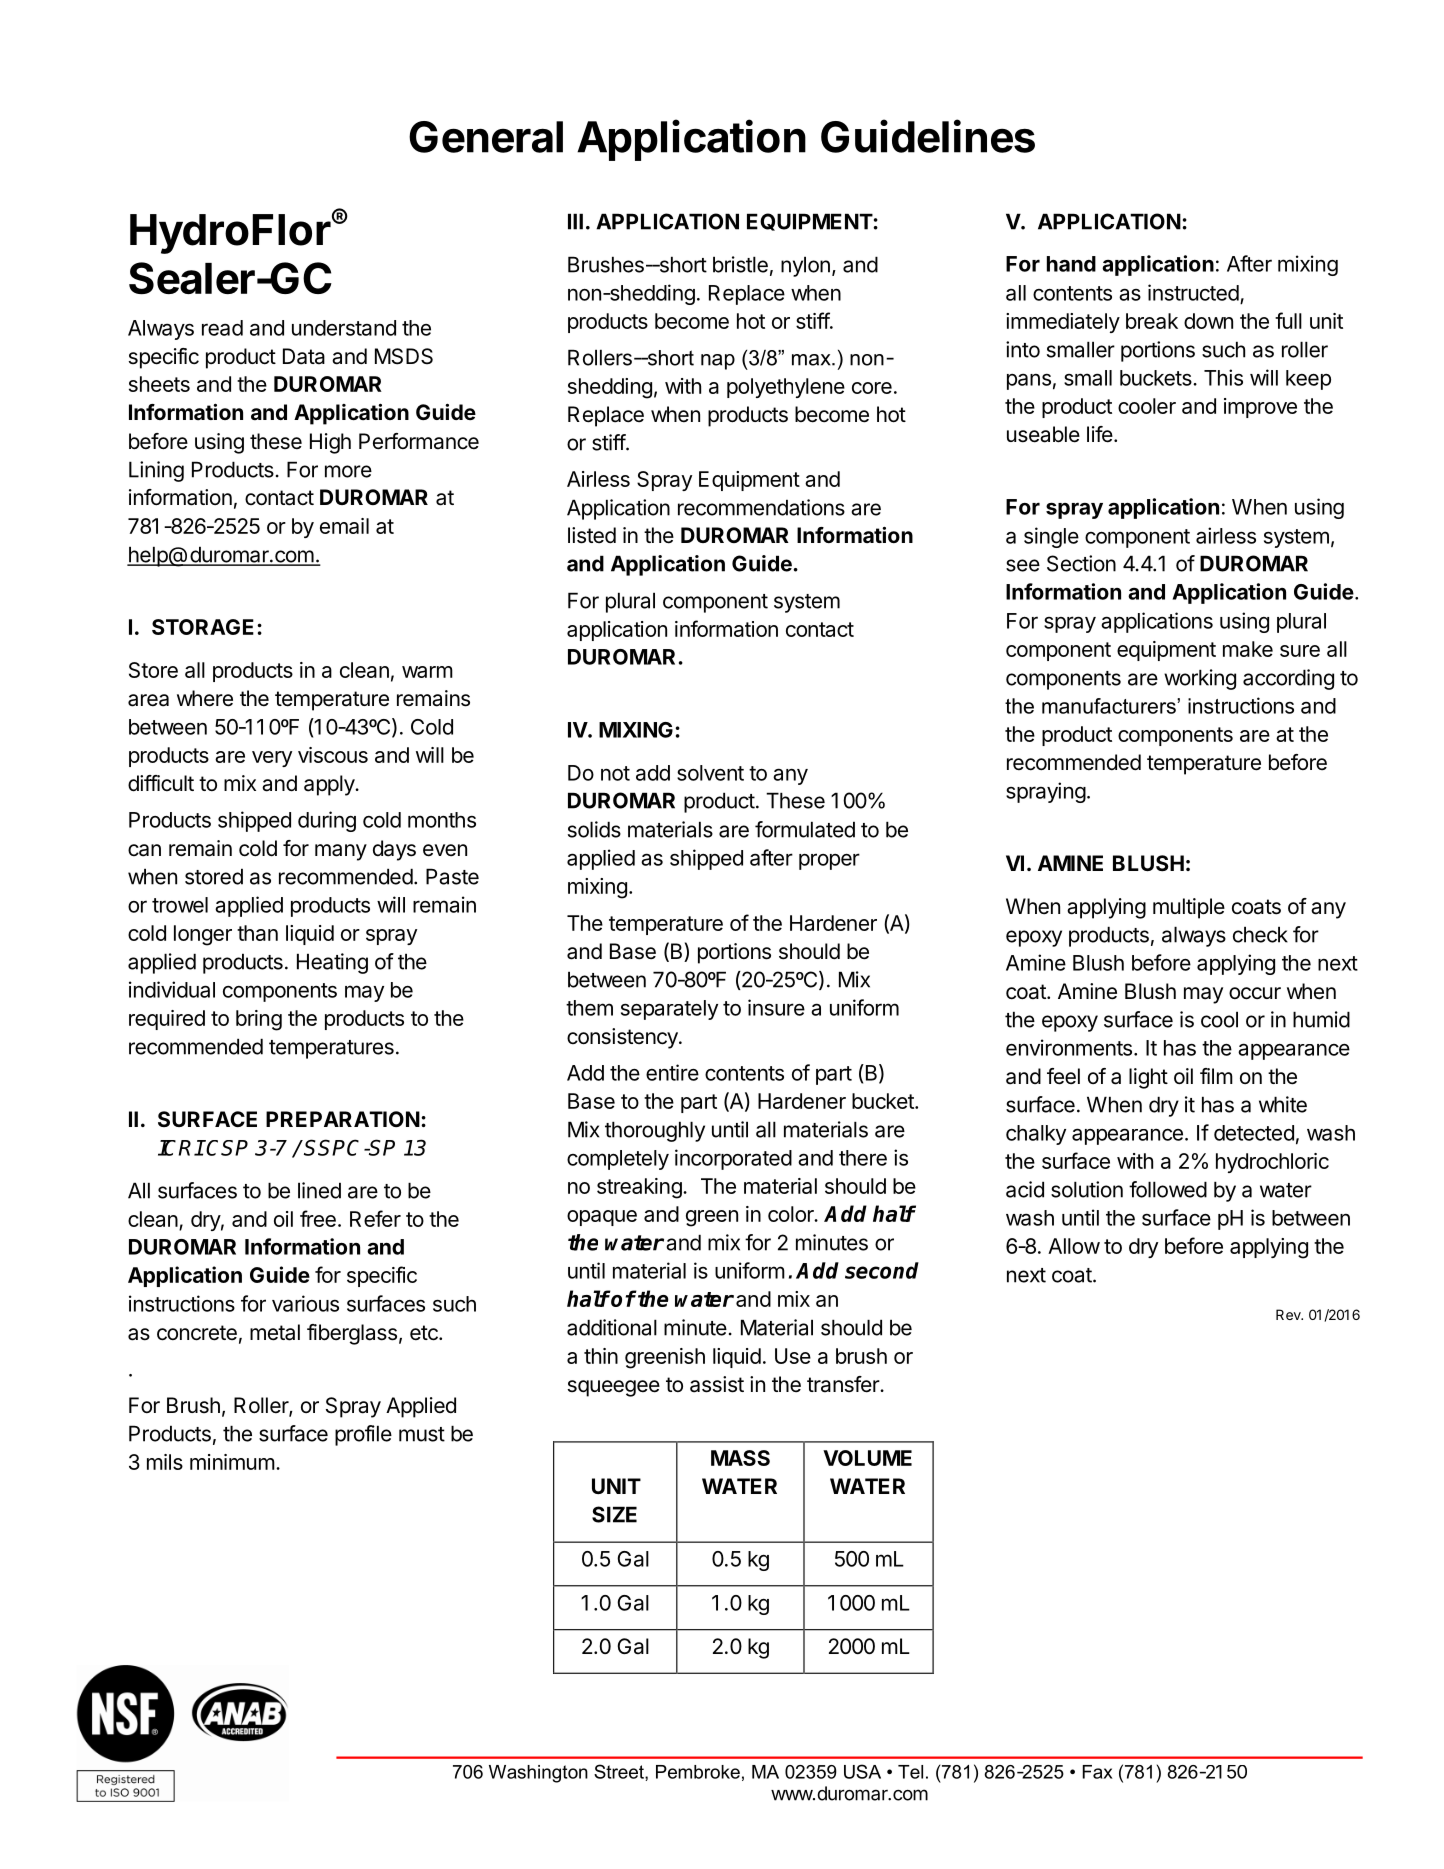 The height and width of the screenshot is (1869, 1444). Describe the element at coordinates (761, 507) in the screenshot. I see `recommendations` at that location.
